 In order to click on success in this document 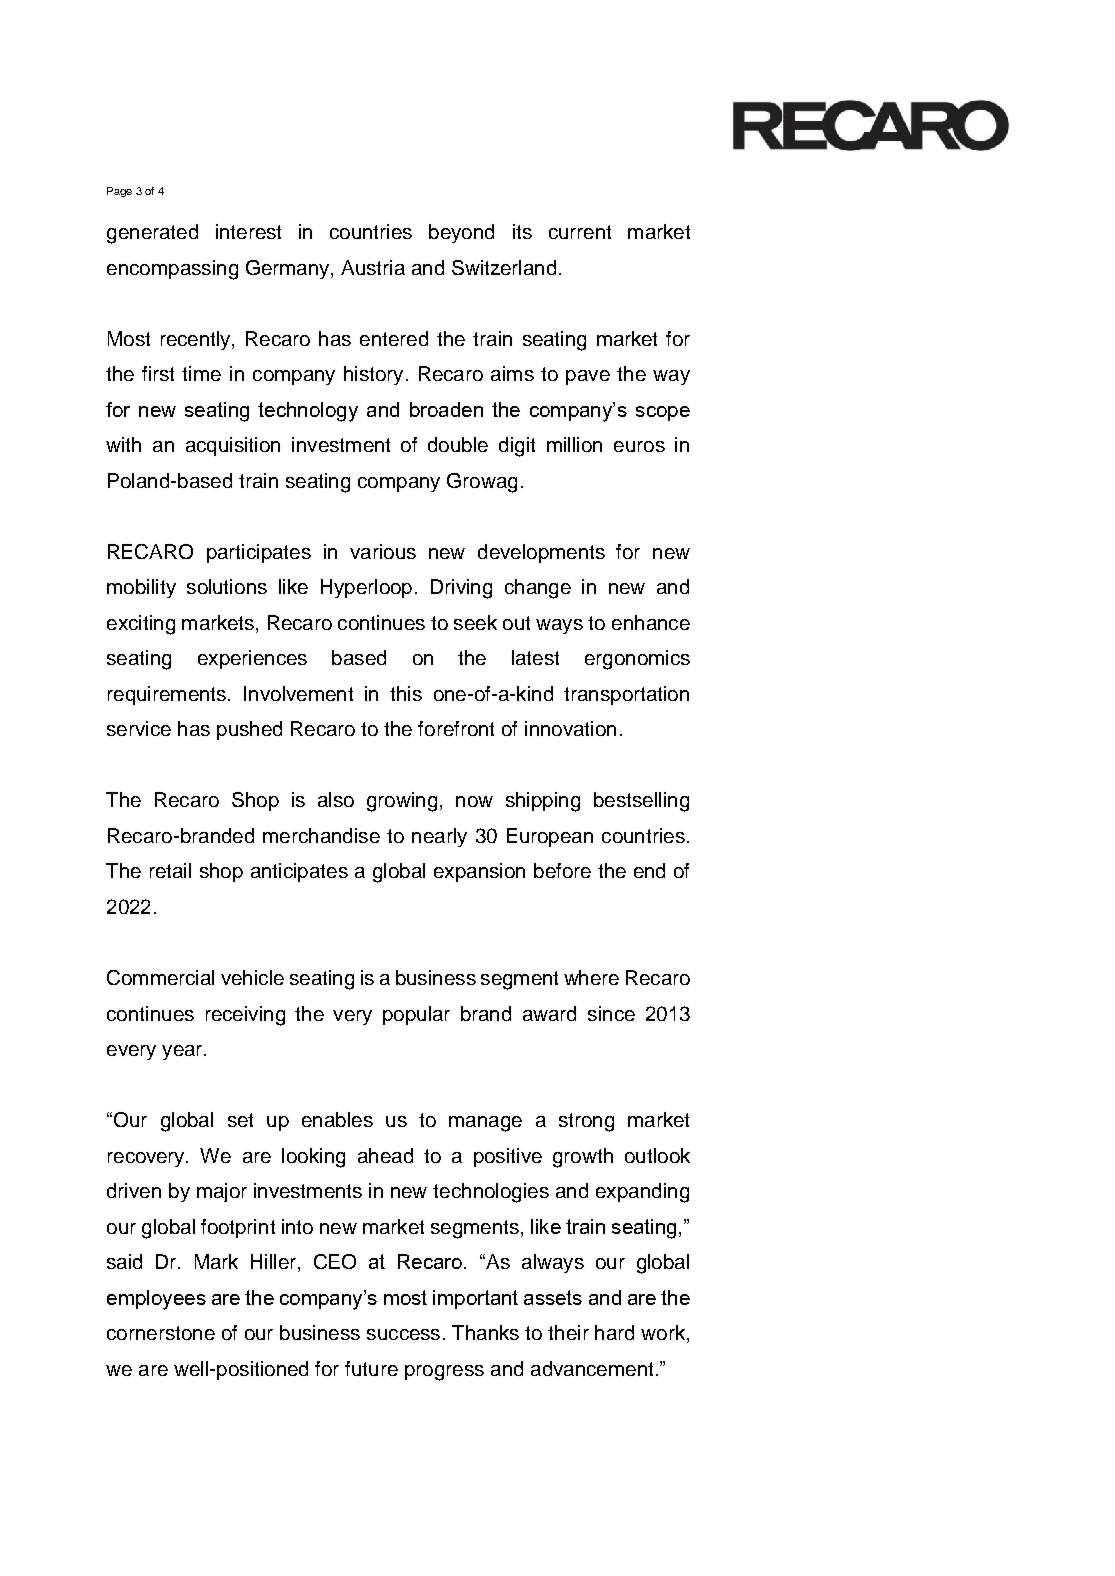, I will do `click(403, 1334)`.
